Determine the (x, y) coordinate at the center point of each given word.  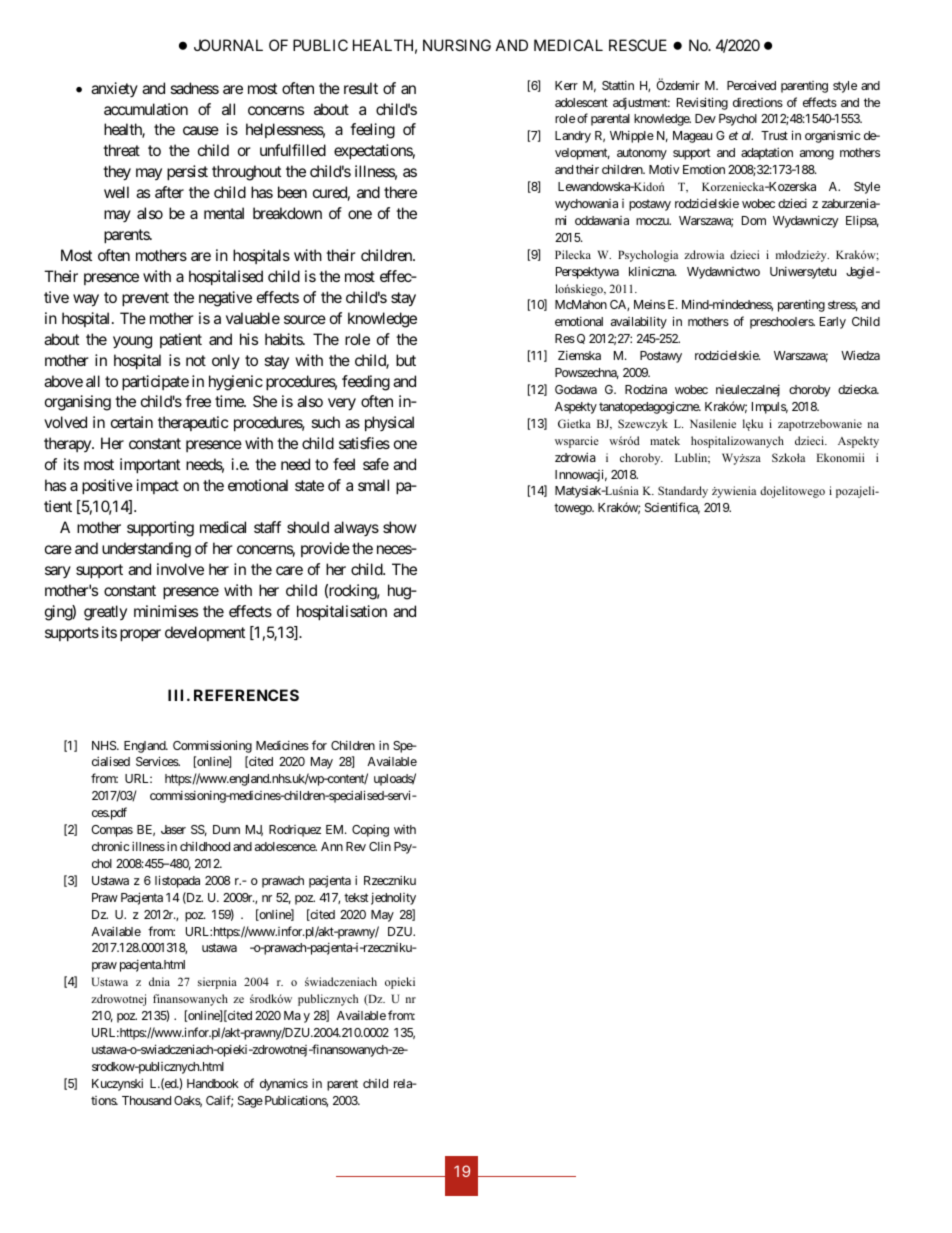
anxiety (114, 89)
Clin (380, 846)
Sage (250, 1102)
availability (639, 322)
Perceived (751, 85)
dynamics (284, 1084)
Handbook (213, 1083)
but (406, 360)
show (400, 527)
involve (180, 569)
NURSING (457, 45)
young (132, 342)
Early (833, 323)
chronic (111, 846)
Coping (370, 830)
